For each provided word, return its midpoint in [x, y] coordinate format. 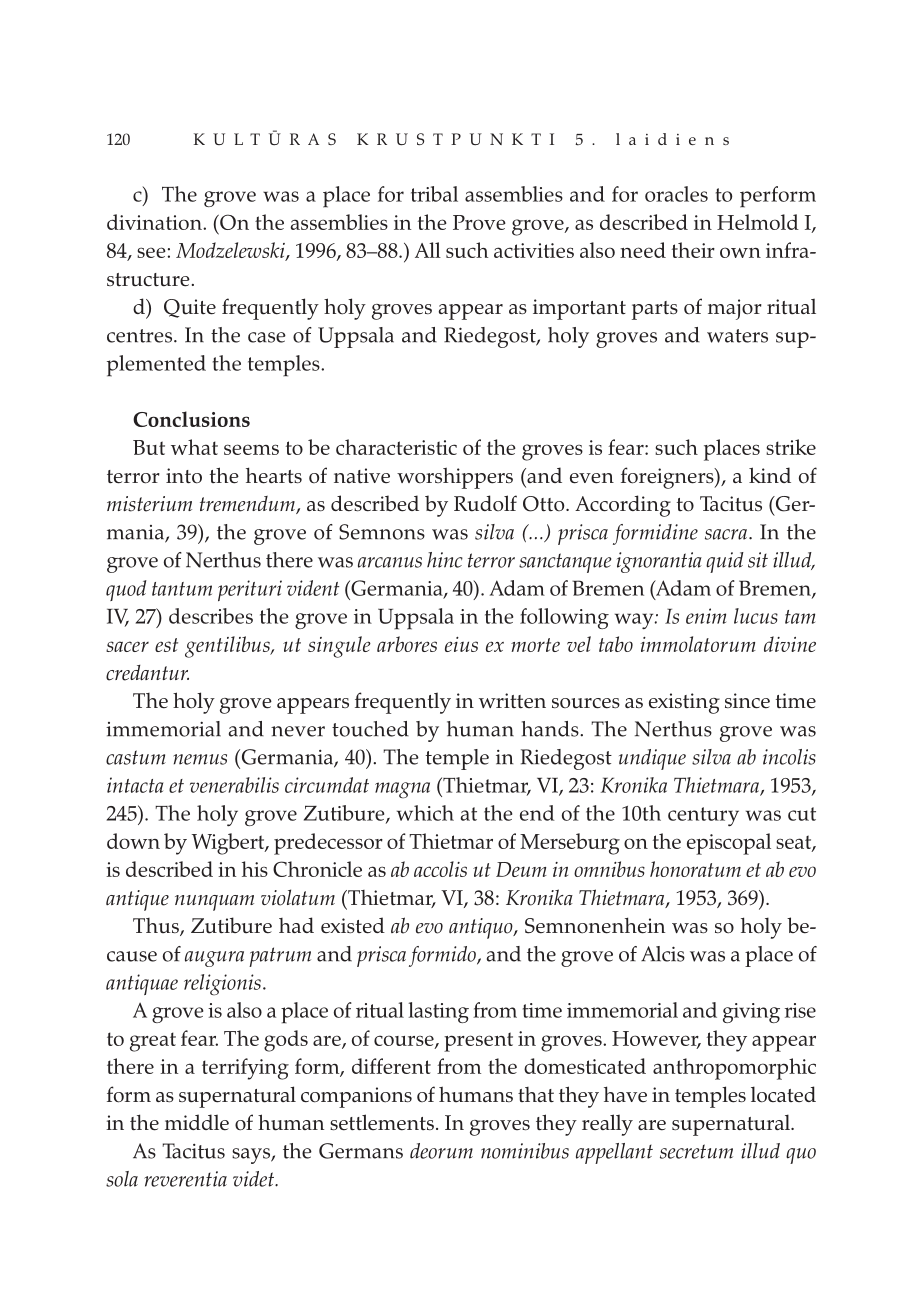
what [194, 447]
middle [197, 1122]
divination [155, 222]
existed [353, 925]
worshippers [455, 478]
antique [137, 900]
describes [211, 616]
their [693, 250]
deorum [441, 1151]
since [747, 701]
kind [770, 475]
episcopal [729, 844]
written [512, 700]
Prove [479, 222]
